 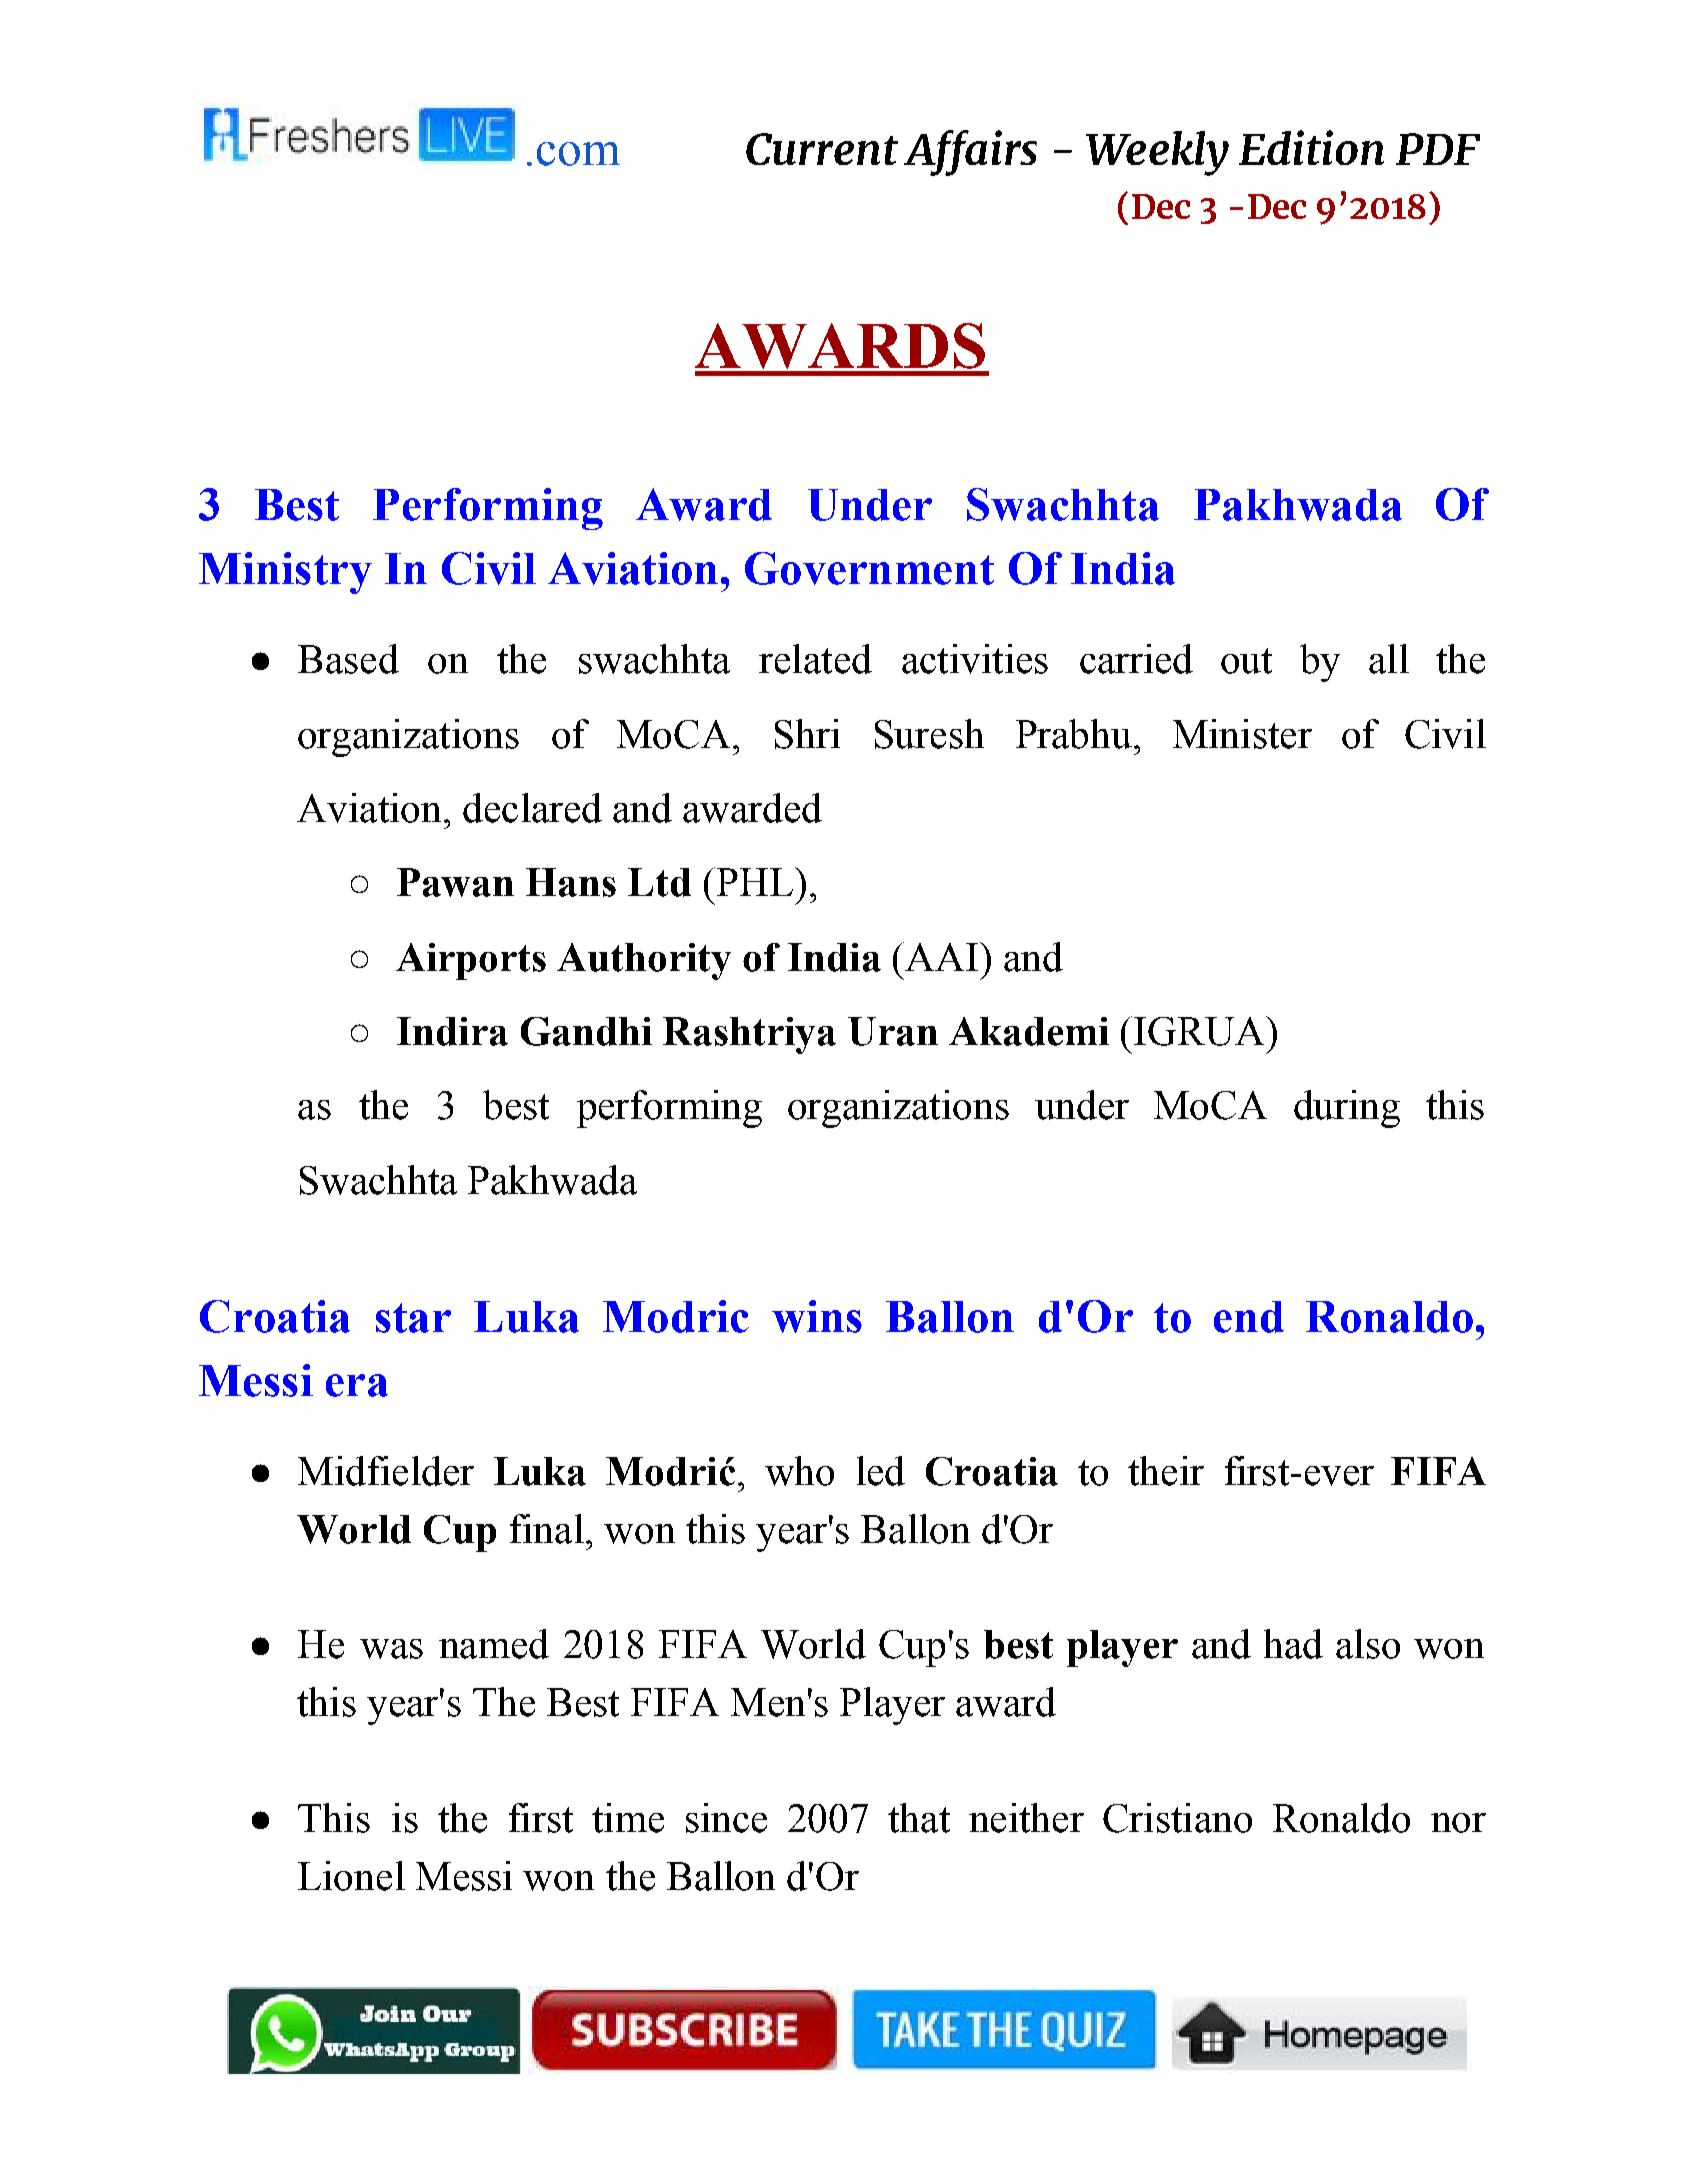 What do you see at coordinates (578, 154) in the image?
I see `com` at bounding box center [578, 154].
